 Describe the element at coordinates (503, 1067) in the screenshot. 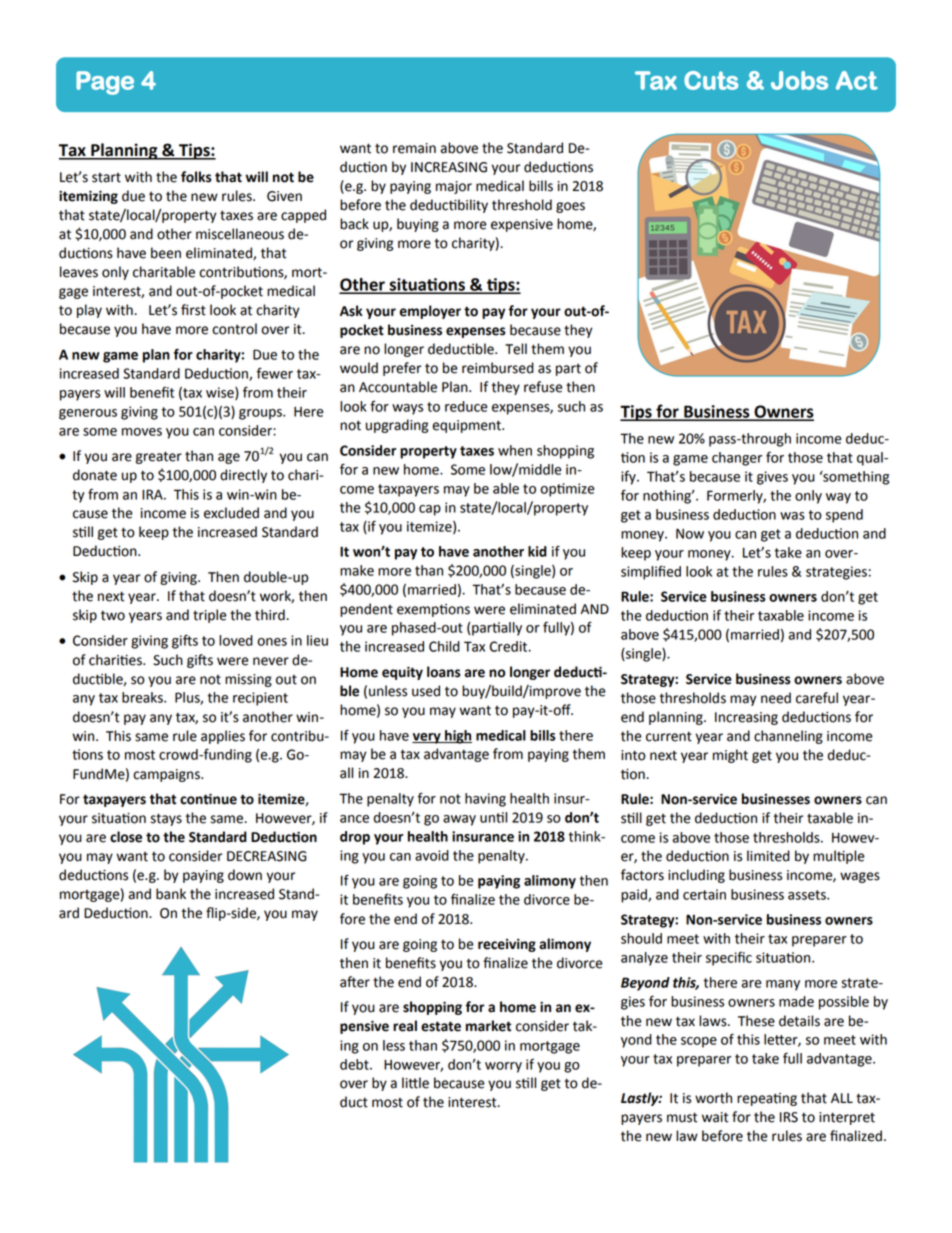

I see `worry` at that location.
